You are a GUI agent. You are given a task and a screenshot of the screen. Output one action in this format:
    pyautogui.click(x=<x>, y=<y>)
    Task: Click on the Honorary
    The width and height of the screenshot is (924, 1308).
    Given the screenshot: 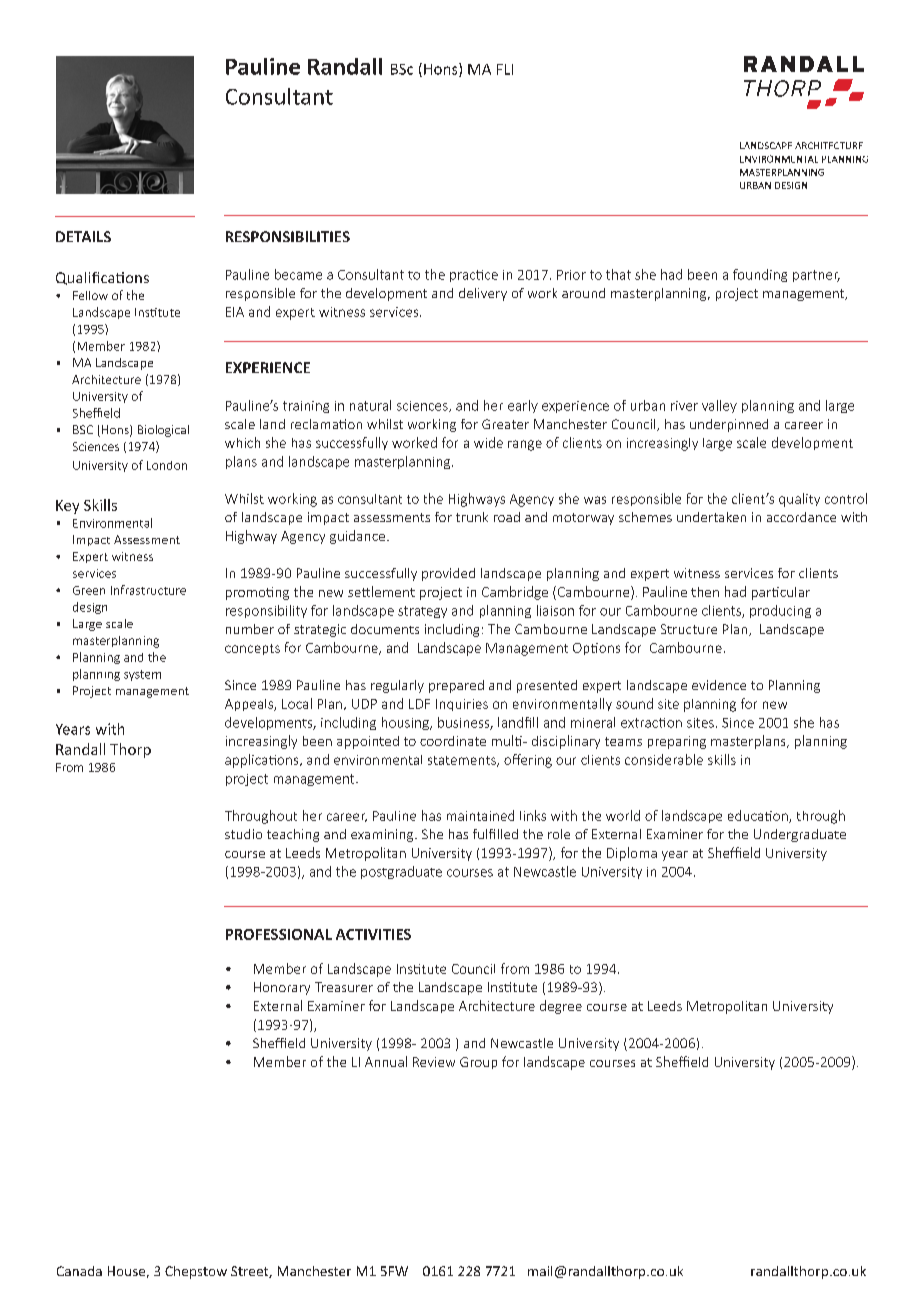 What is the action you would take?
    pyautogui.click(x=282, y=988)
